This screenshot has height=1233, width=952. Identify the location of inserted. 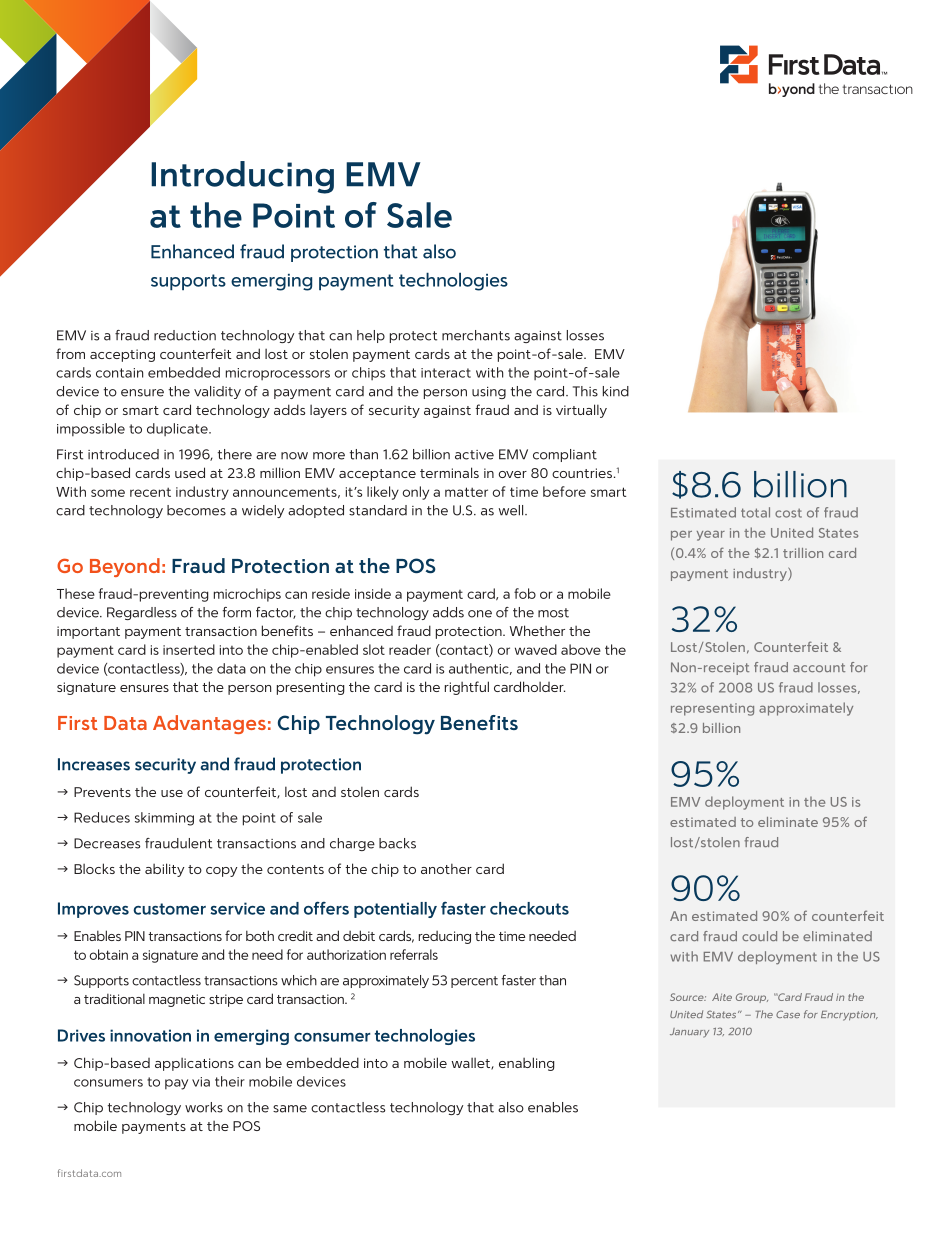
(189, 649).
